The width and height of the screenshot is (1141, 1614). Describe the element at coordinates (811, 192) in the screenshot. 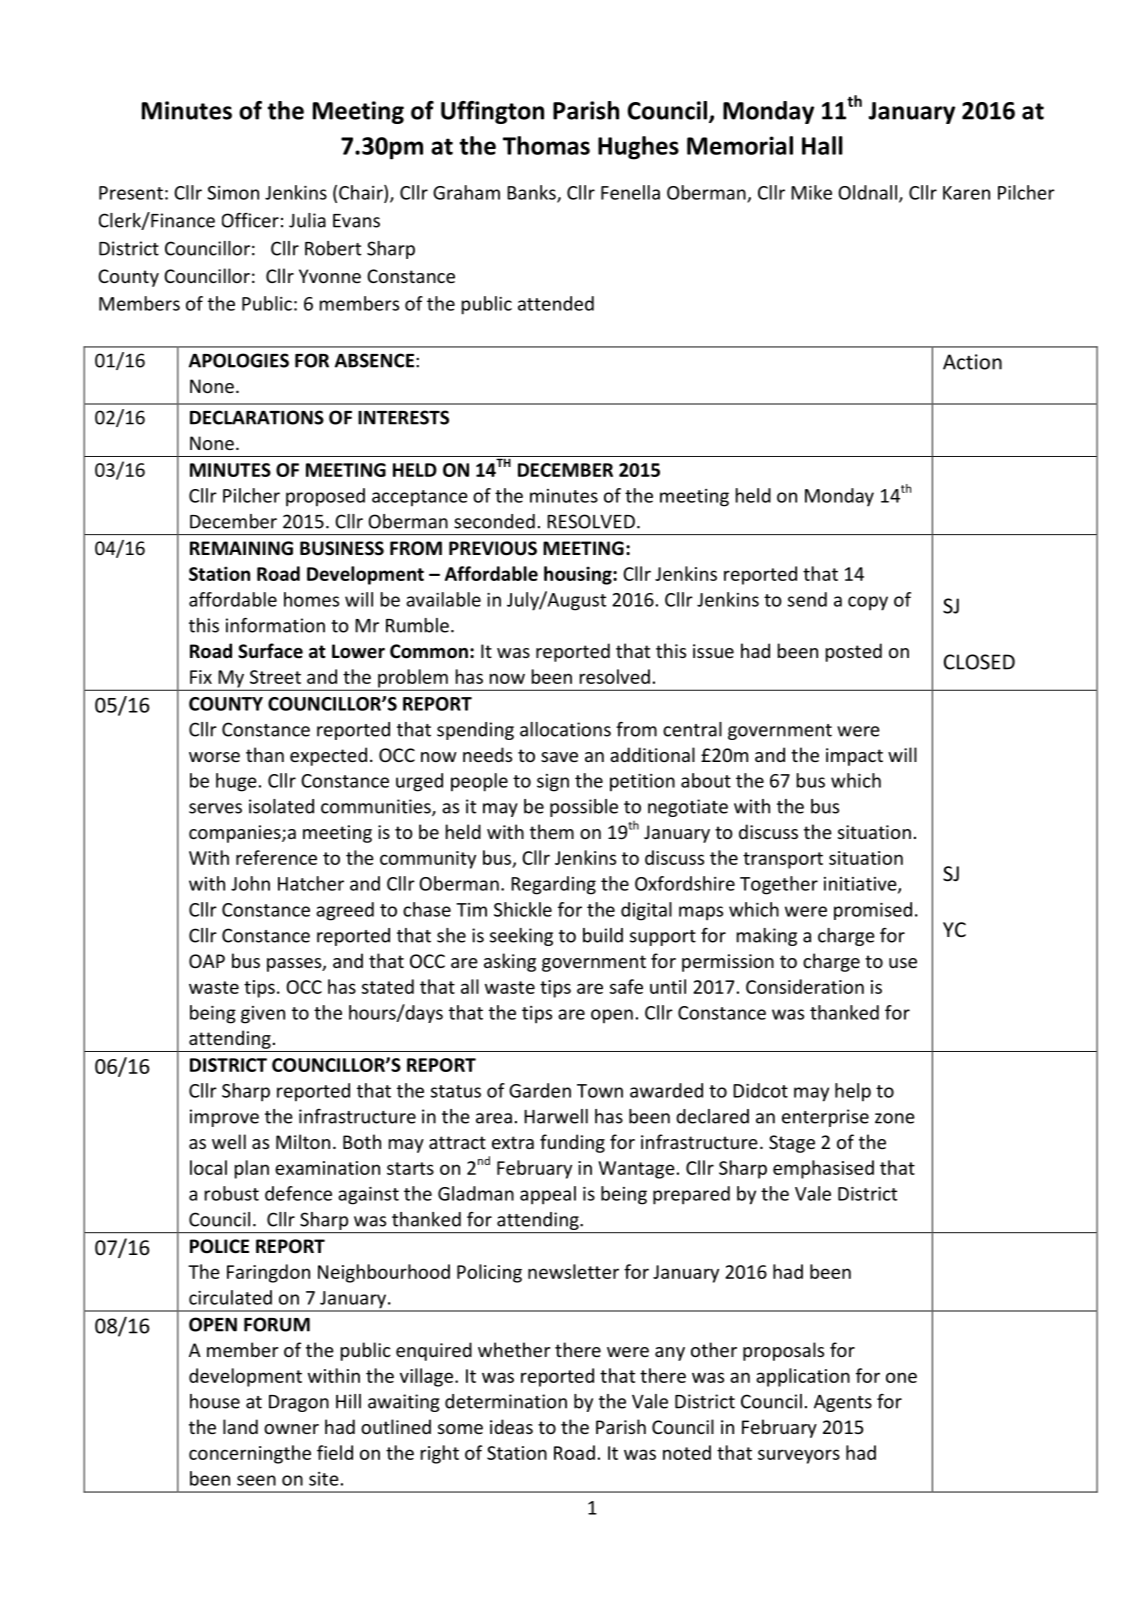

I see `Mike` at that location.
